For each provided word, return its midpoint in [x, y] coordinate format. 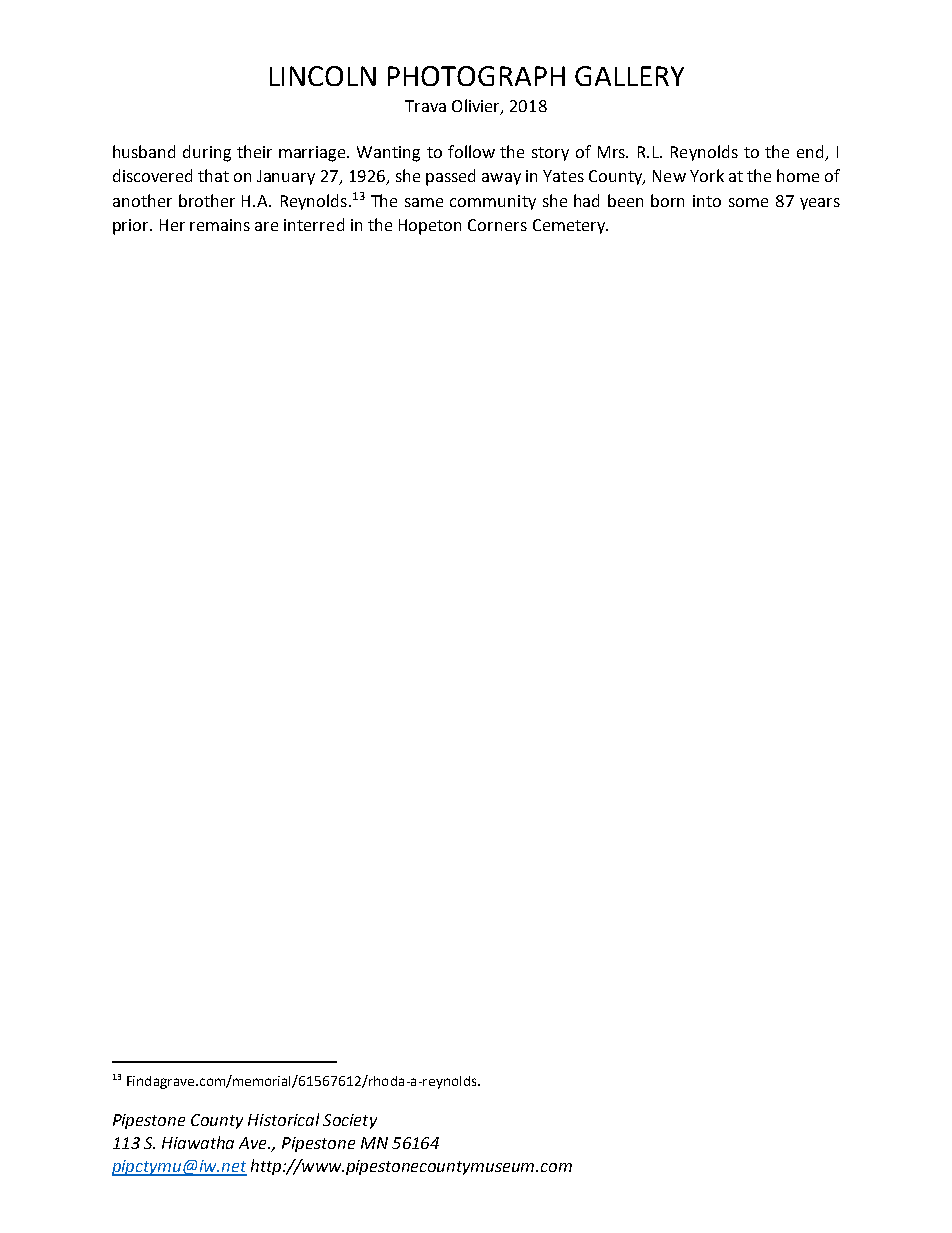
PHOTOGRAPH [476, 76]
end [810, 151]
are [266, 226]
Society [350, 1121]
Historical [283, 1119]
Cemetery [570, 226]
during [207, 153]
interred [314, 224]
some [748, 202]
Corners [497, 225]
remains [220, 225]
